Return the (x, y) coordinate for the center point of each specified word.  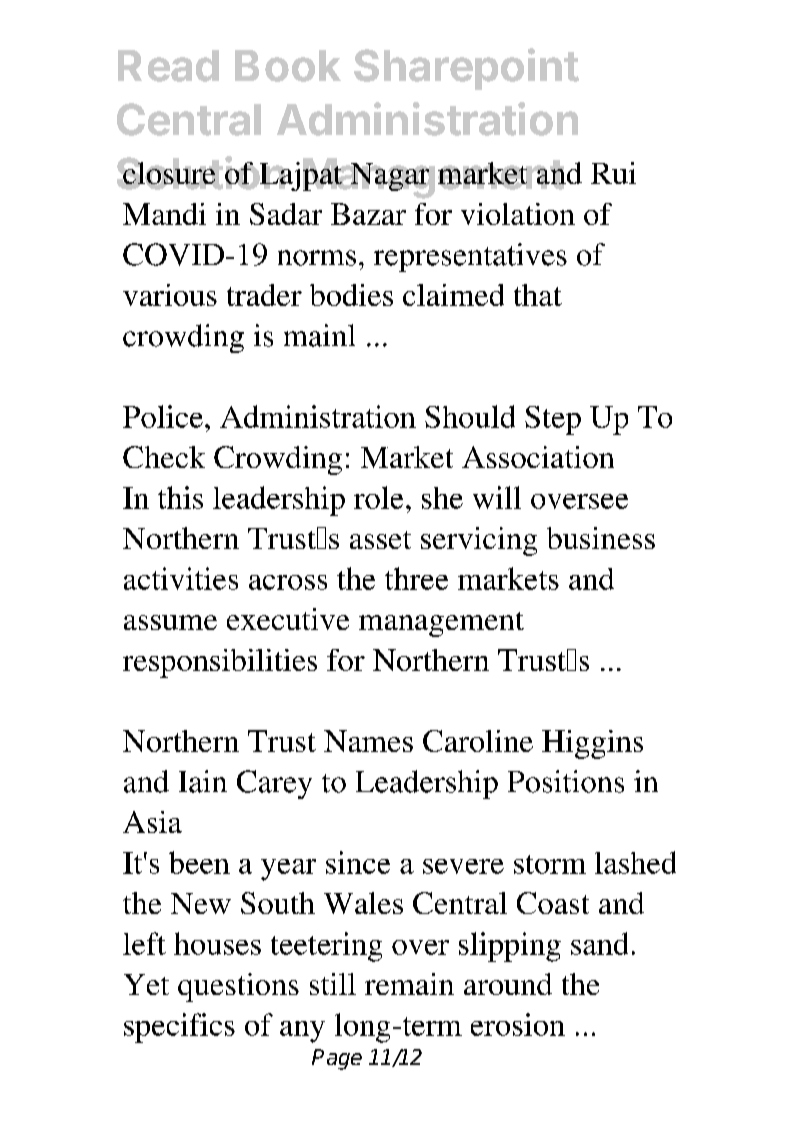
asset (380, 540)
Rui (613, 173)
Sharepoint (466, 69)
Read (168, 66)
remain (409, 984)
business (601, 538)
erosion (518, 1024)
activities (181, 578)
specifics (179, 1028)
